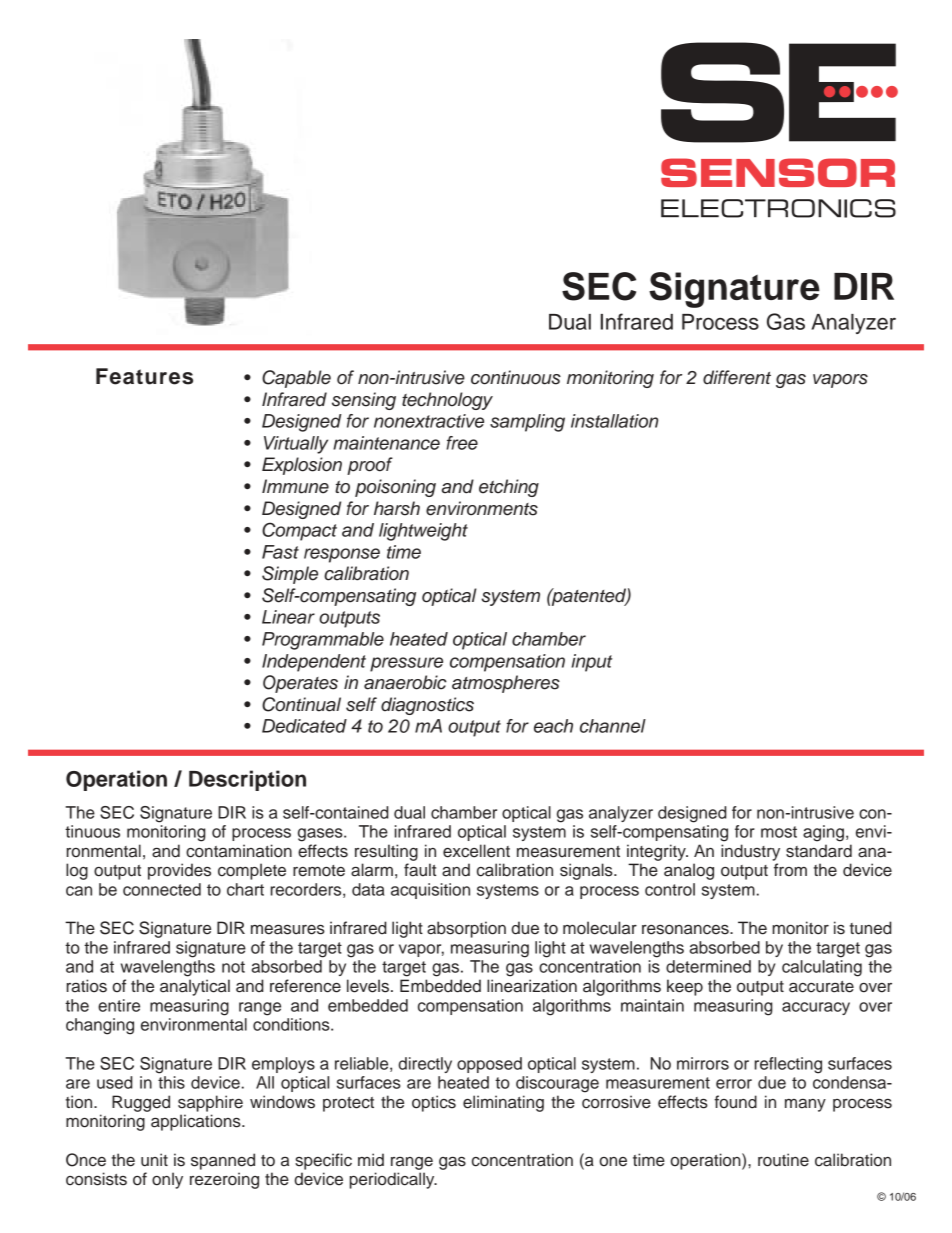 The height and width of the page is (1233, 952). I want to click on Features, so click(144, 376).
